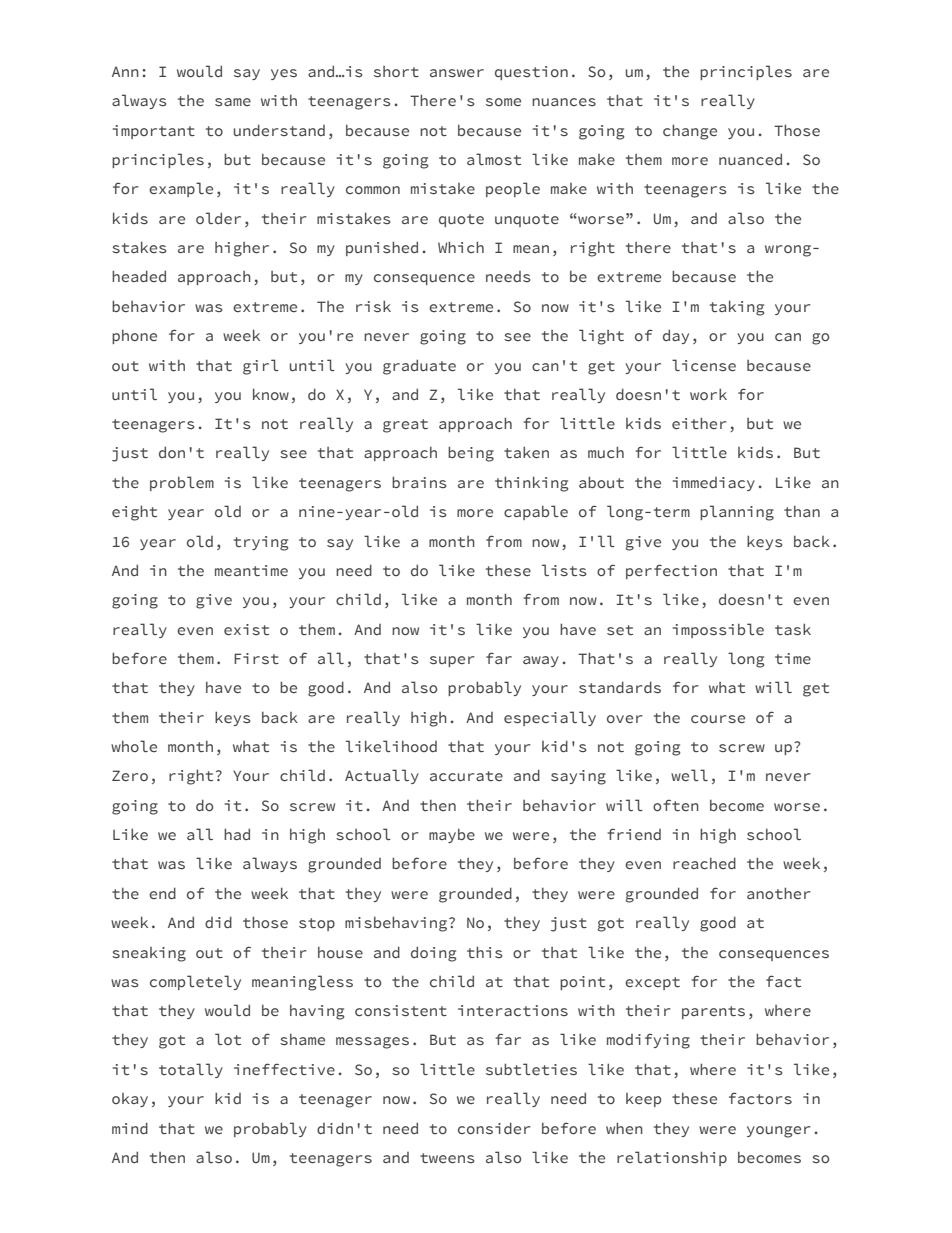 Image resolution: width=952 pixels, height=1233 pixels. I want to click on girl, so click(261, 367).
